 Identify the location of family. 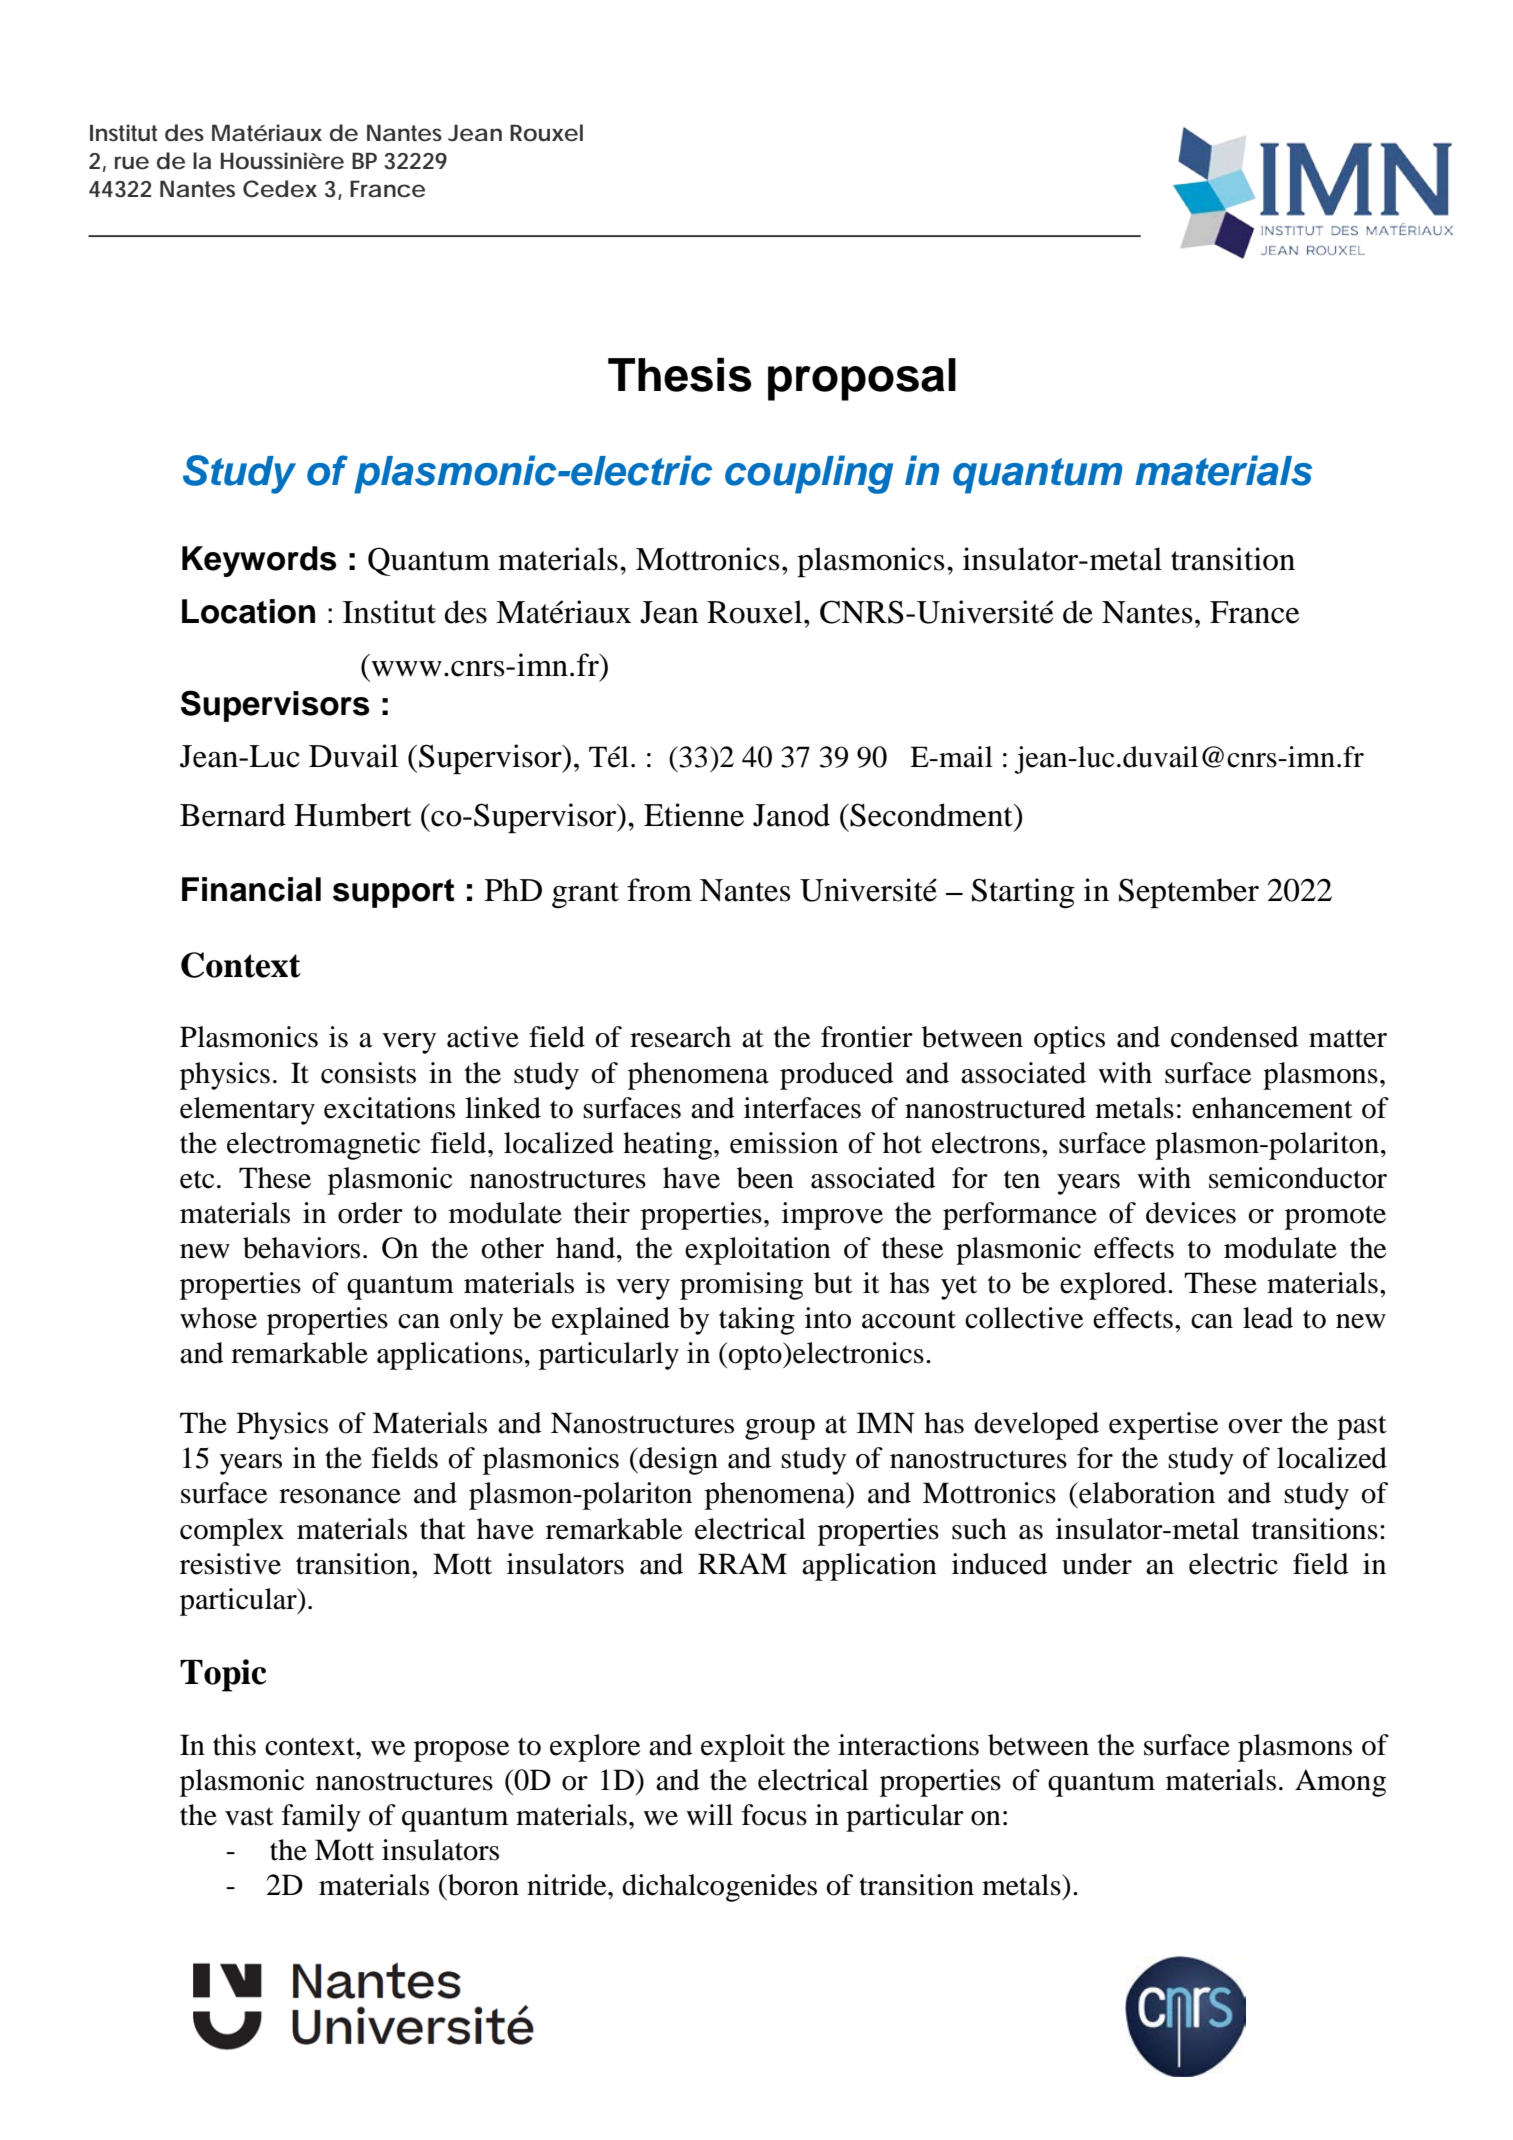
(321, 1818).
